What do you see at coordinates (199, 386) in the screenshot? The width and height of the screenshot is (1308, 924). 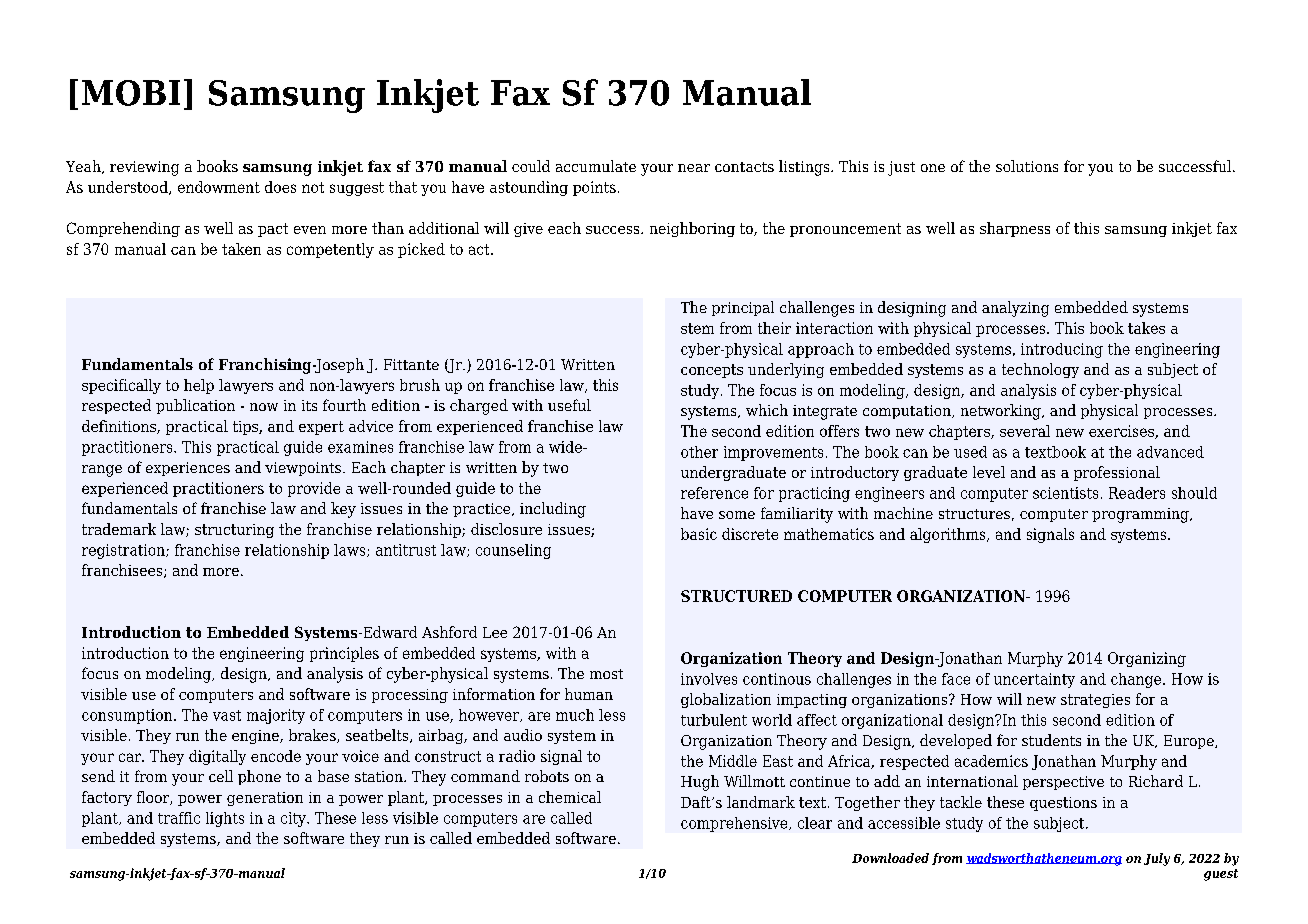 I see `help` at bounding box center [199, 386].
